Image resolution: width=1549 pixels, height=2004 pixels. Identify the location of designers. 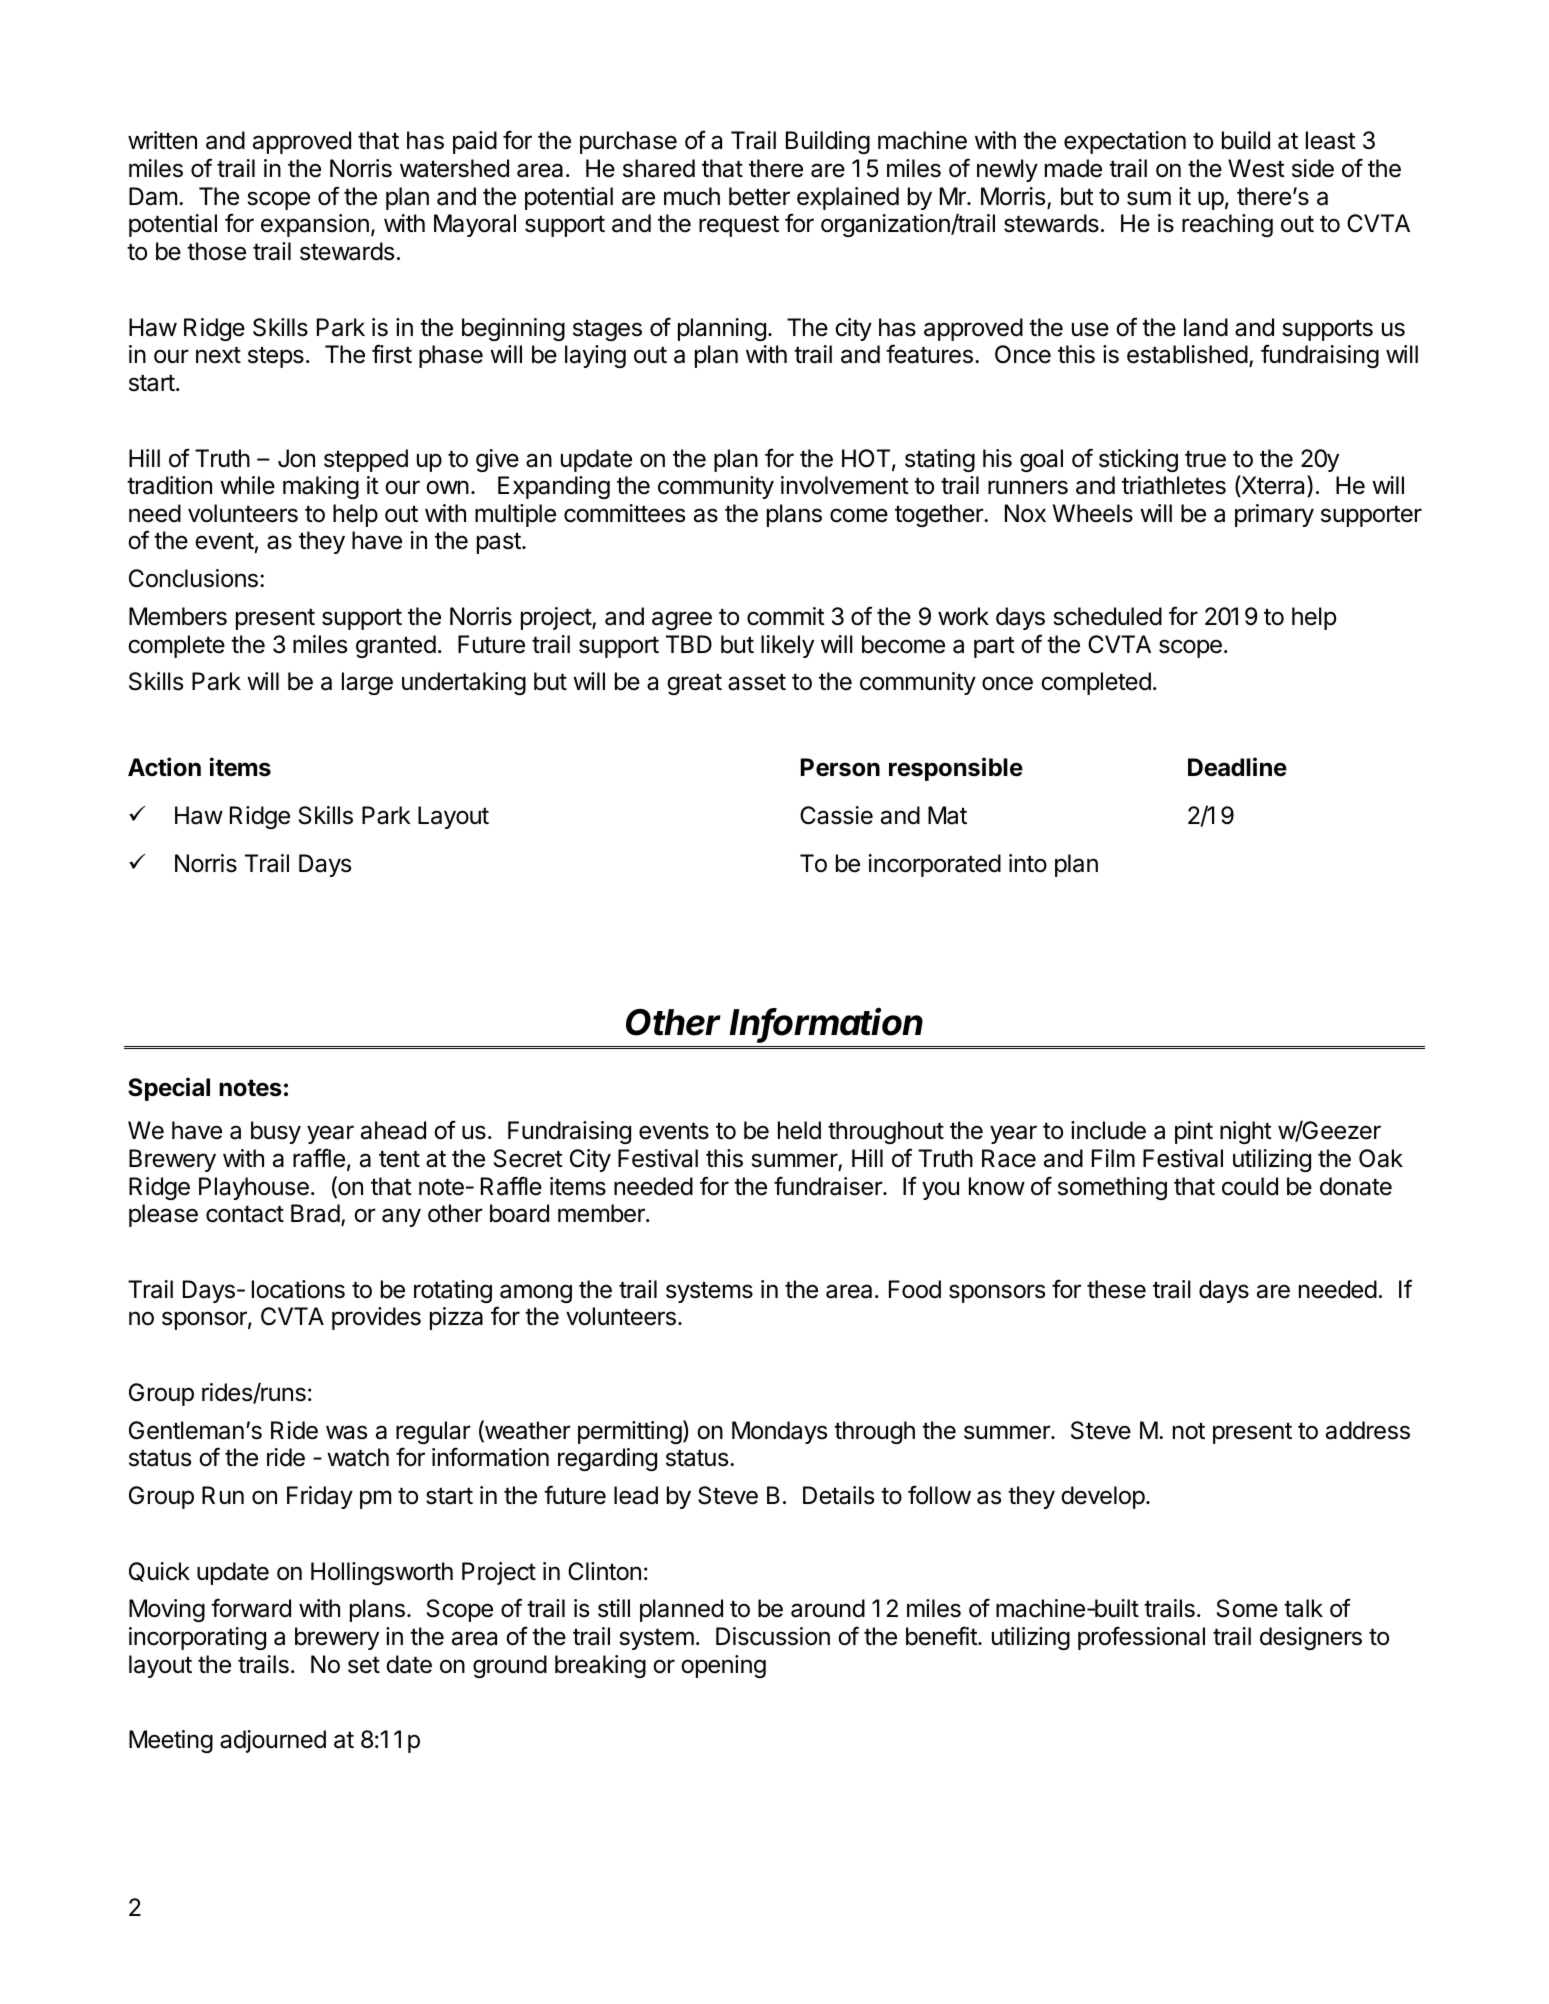
(1311, 1638).
